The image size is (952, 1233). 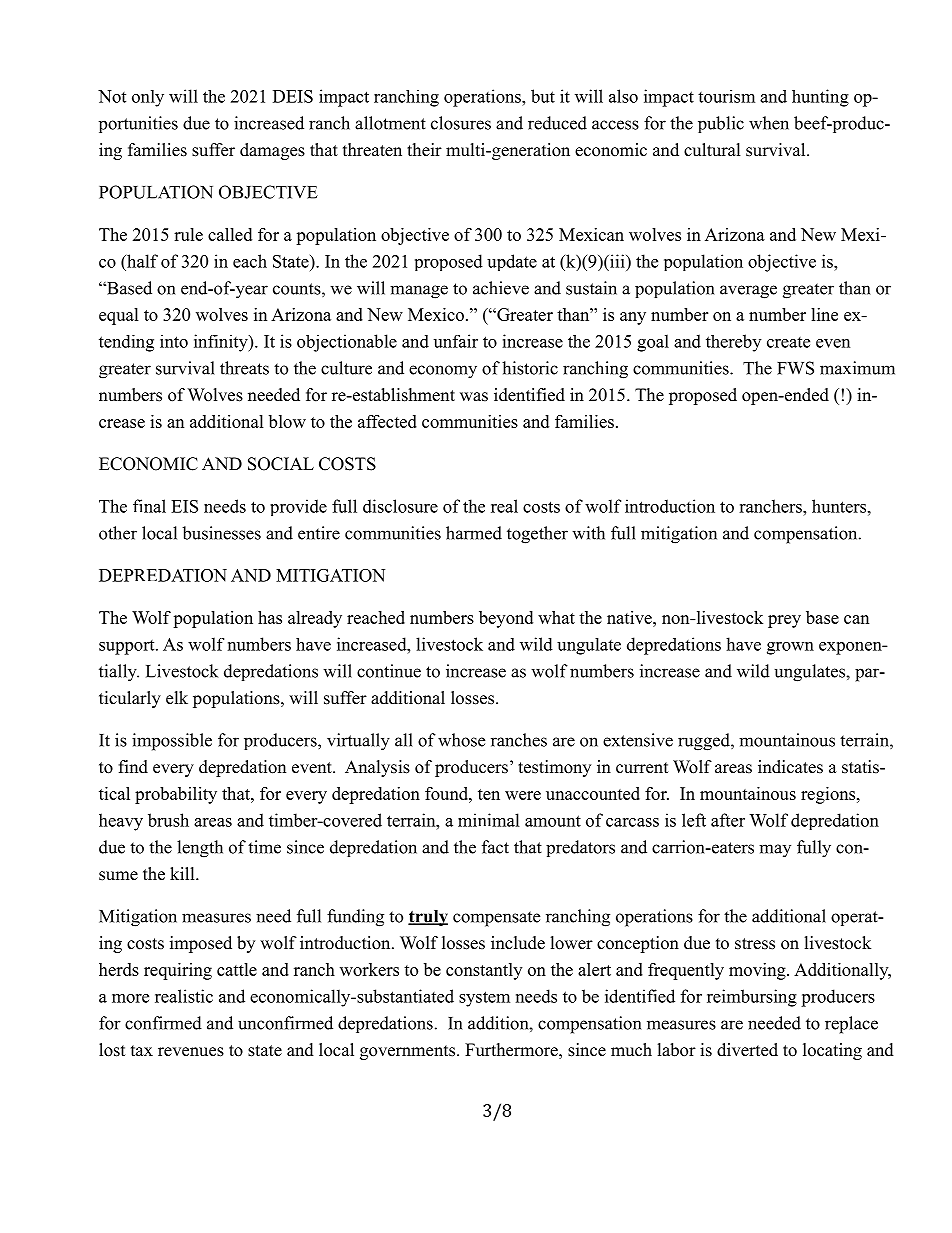 What do you see at coordinates (748, 292) in the screenshot?
I see `average` at bounding box center [748, 292].
